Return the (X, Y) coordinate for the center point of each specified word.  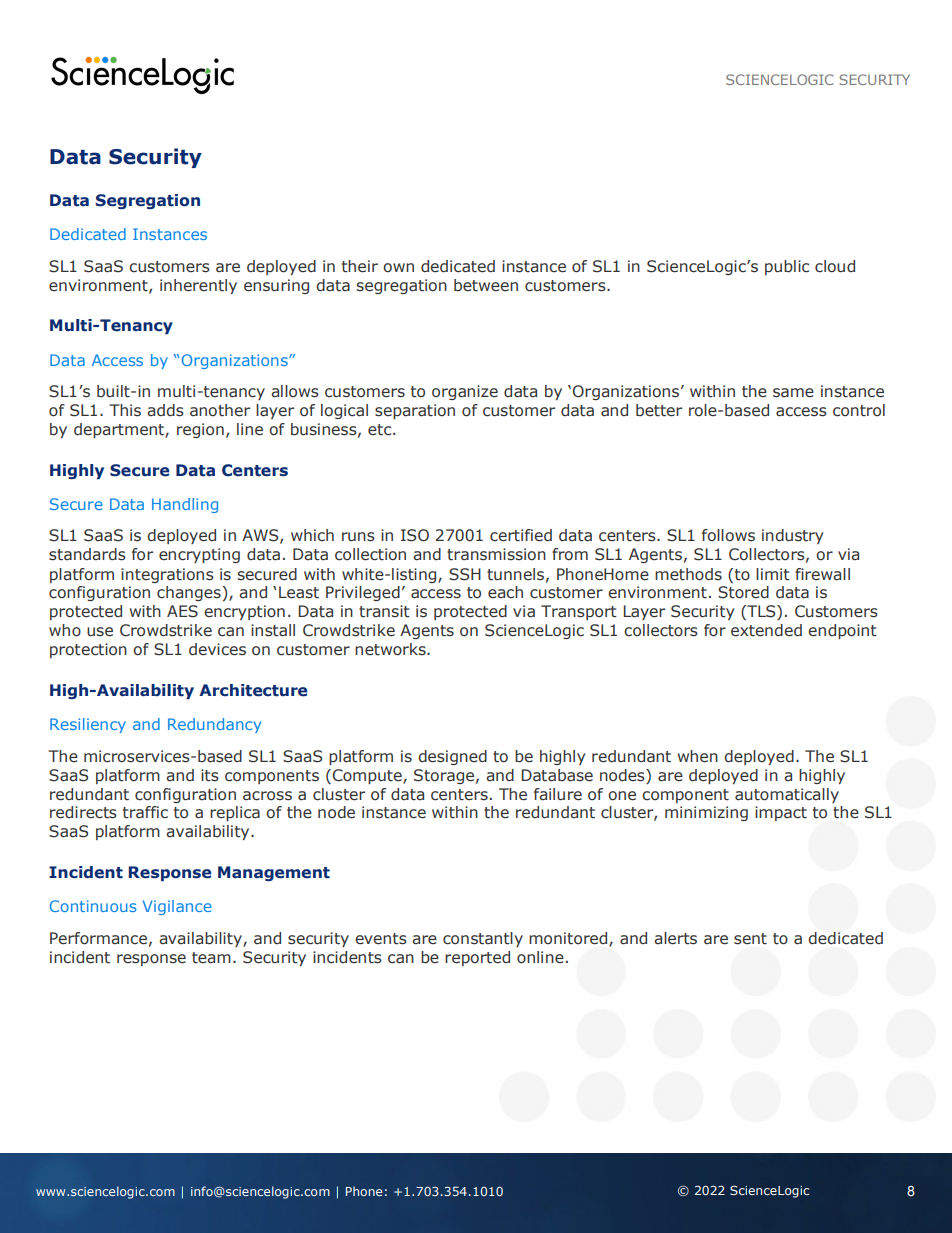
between (486, 285)
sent (750, 939)
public (787, 267)
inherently (198, 286)
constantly (483, 939)
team (211, 958)
